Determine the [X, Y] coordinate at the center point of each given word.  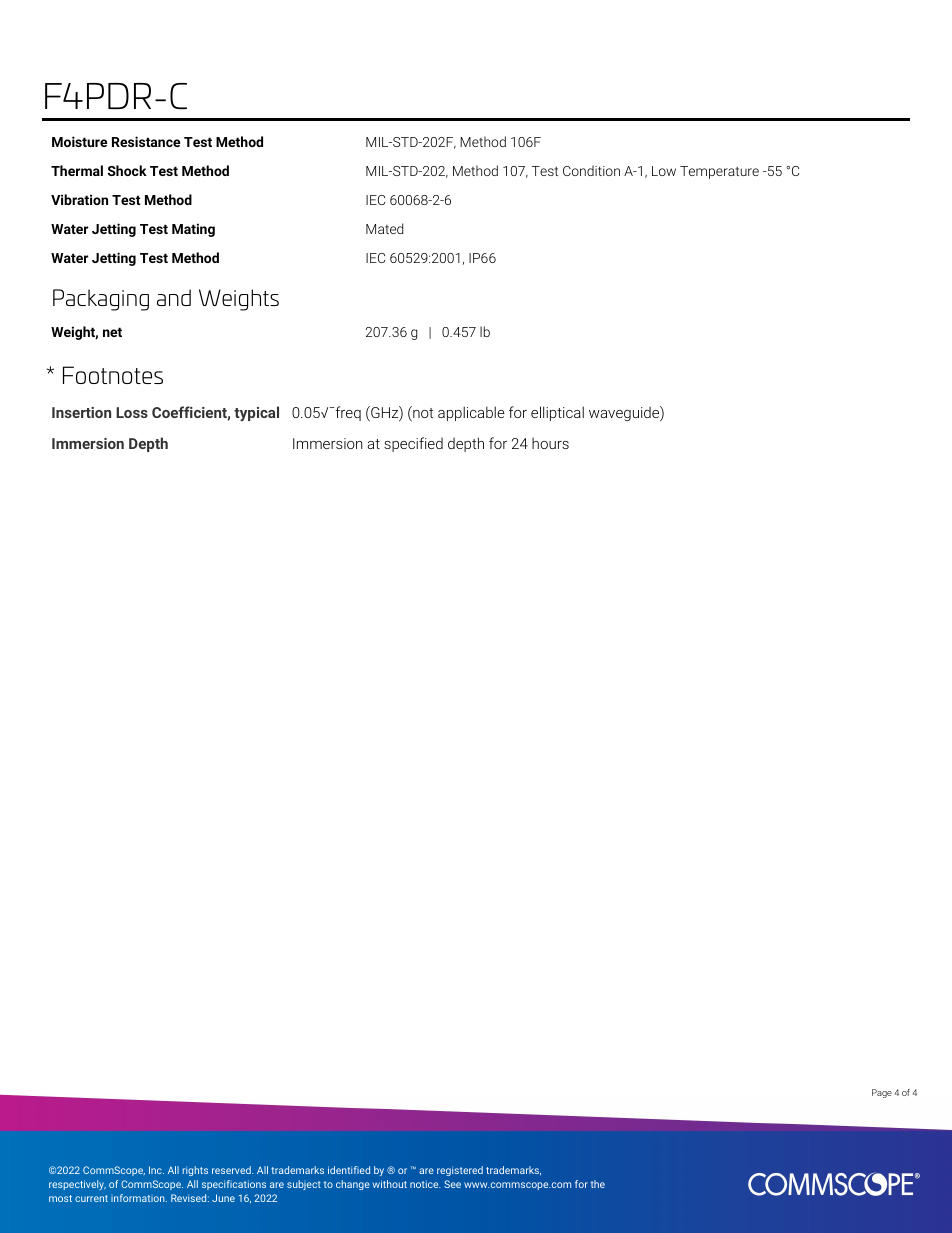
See [452, 1184]
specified [413, 444]
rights [195, 1171]
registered [460, 1171]
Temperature [719, 172]
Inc [156, 1170]
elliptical [557, 413]
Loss [132, 412]
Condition [591, 170]
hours [550, 443]
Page [882, 1093]
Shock [127, 170]
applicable [471, 413]
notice [425, 1184]
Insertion [81, 412]
